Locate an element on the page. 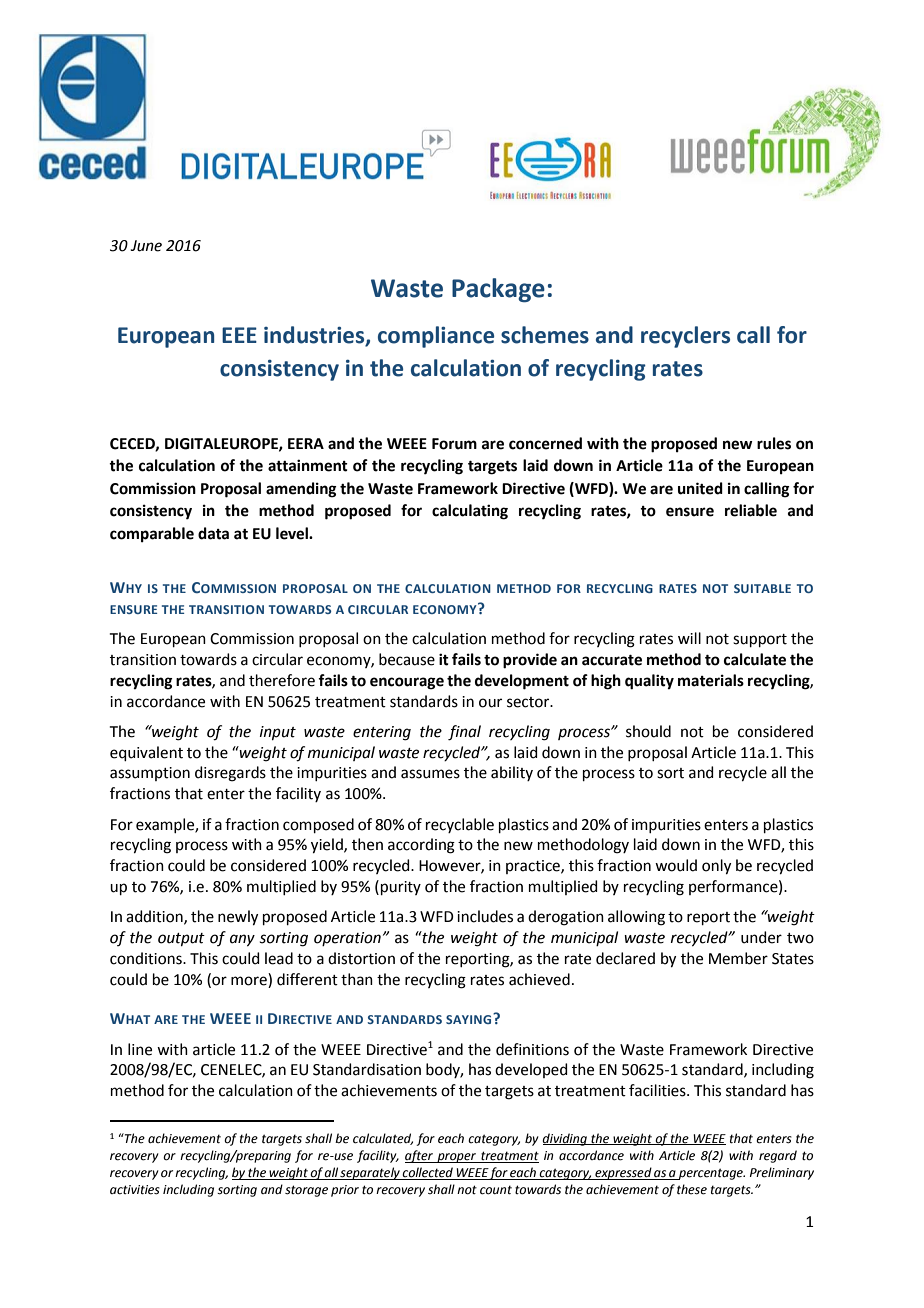 This page has width=924, height=1308. input is located at coordinates (278, 733).
